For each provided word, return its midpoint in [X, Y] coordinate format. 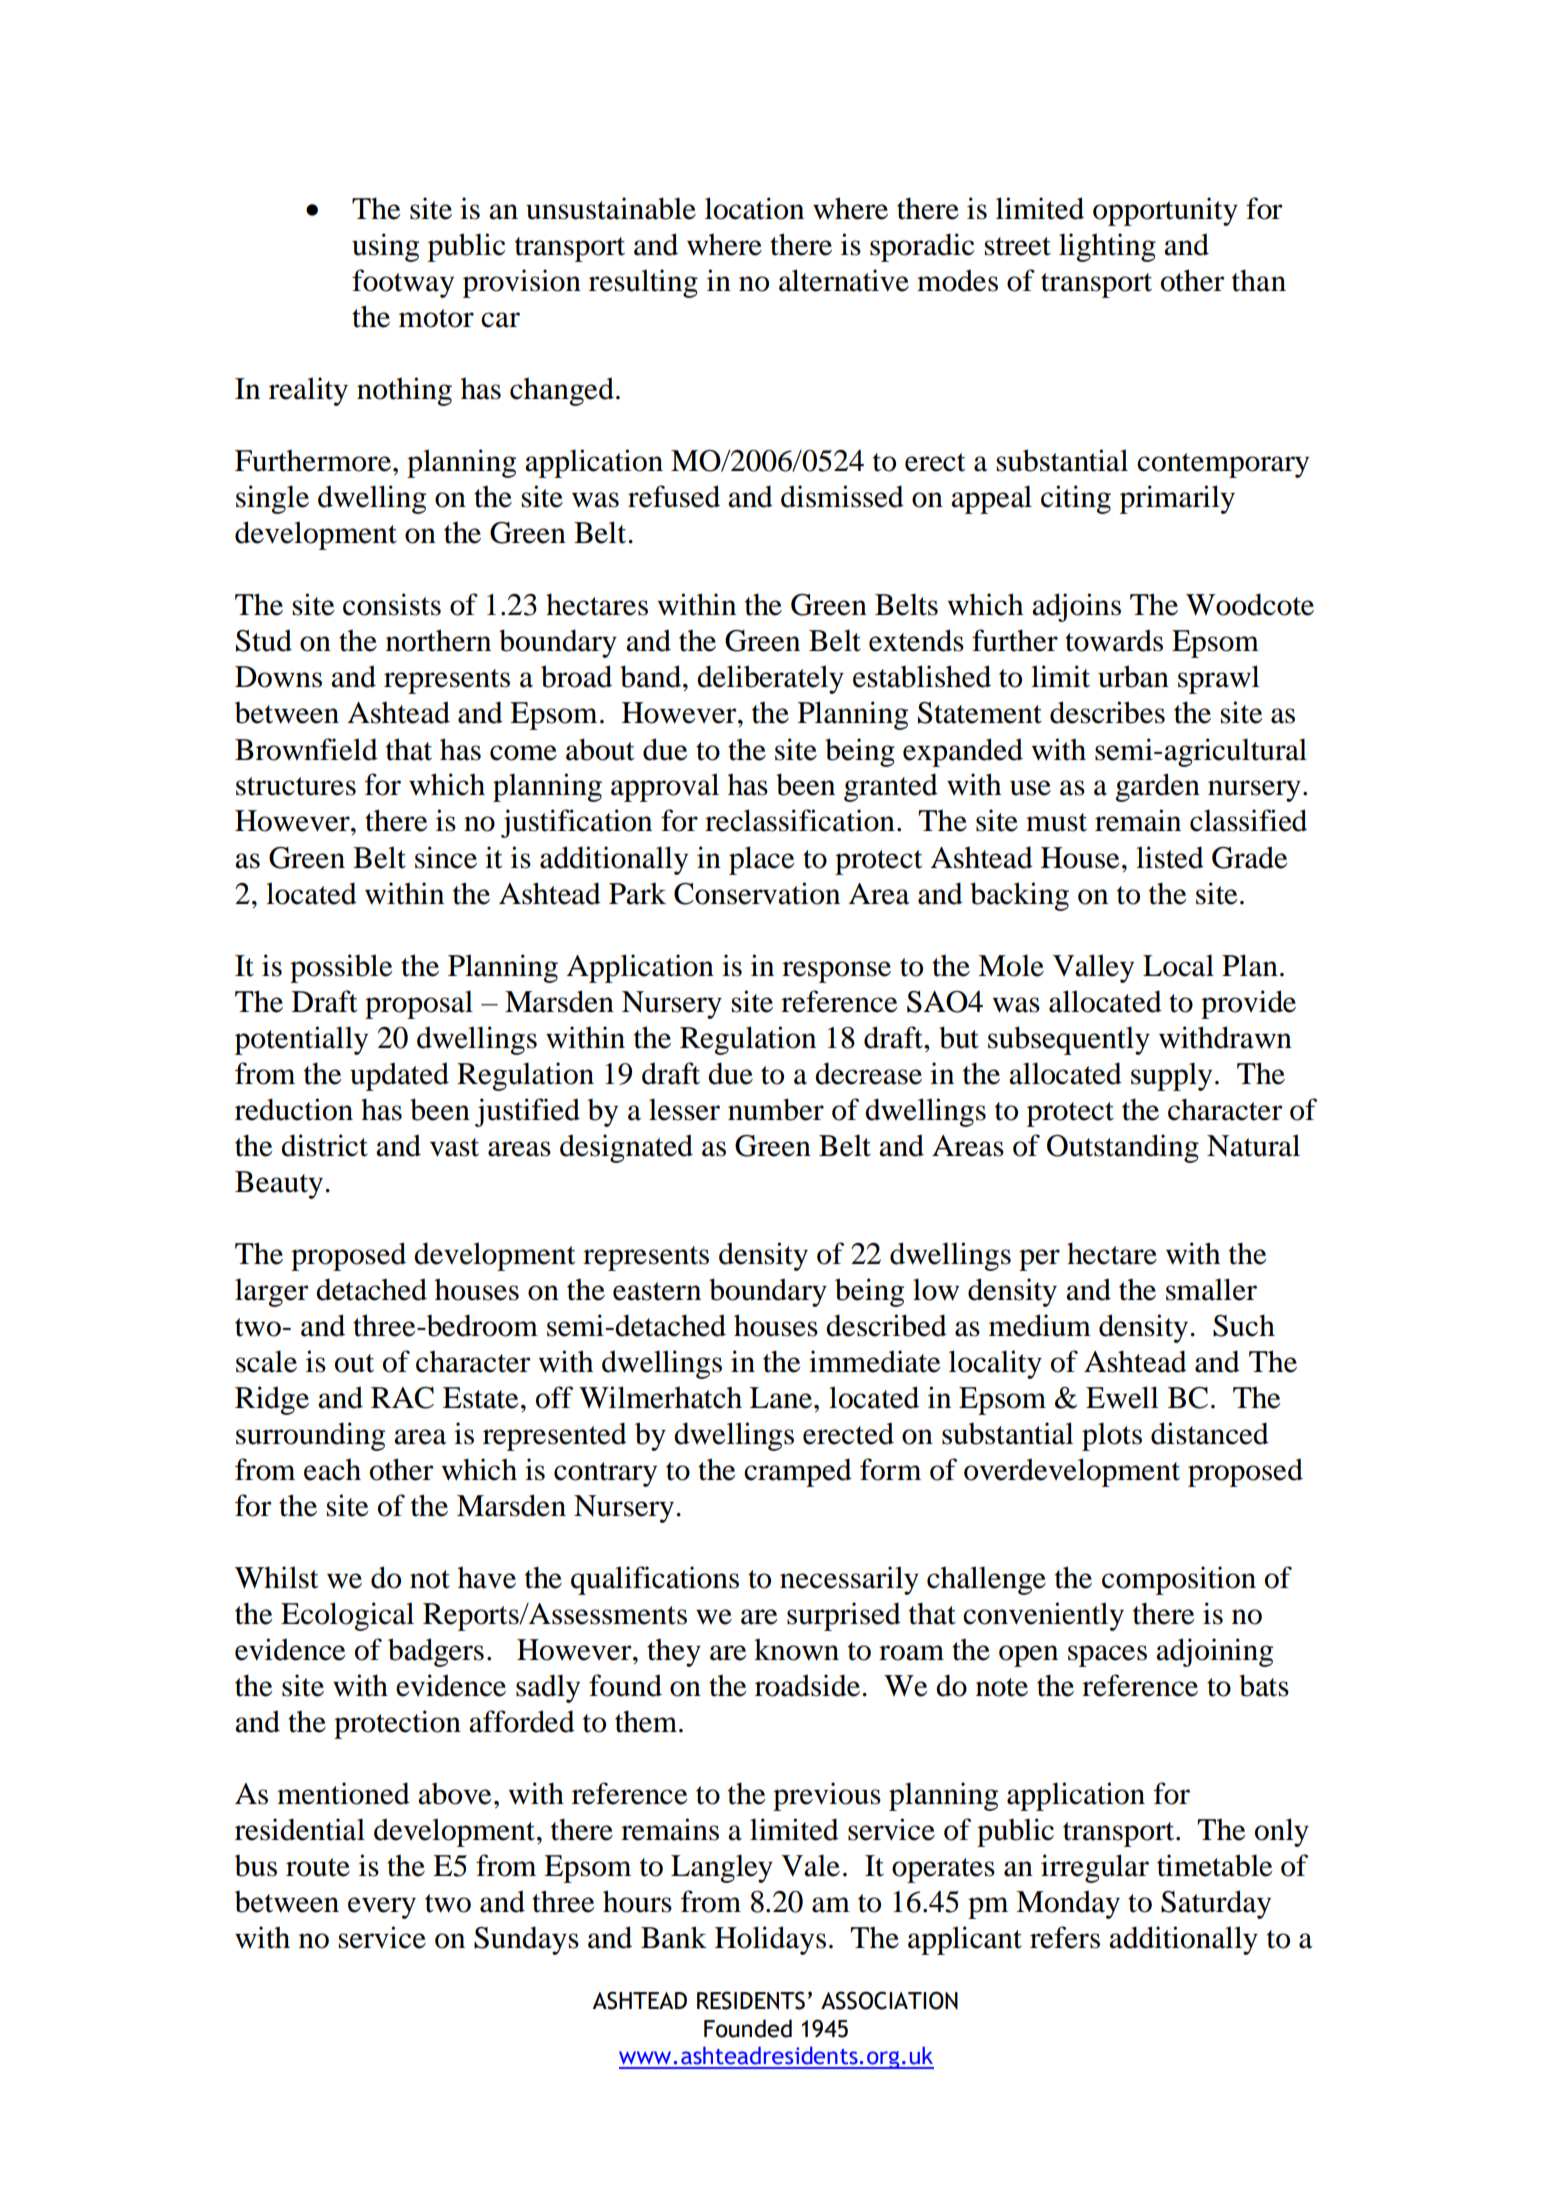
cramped [798, 1472]
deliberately [770, 679]
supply [1171, 1076]
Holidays [770, 1940]
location [754, 208]
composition [1179, 1580]
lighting [1107, 247]
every [382, 1908]
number [776, 1109]
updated [399, 1076]
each [332, 1469]
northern [438, 640]
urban [1133, 676]
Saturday [1216, 1904]
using [385, 247]
